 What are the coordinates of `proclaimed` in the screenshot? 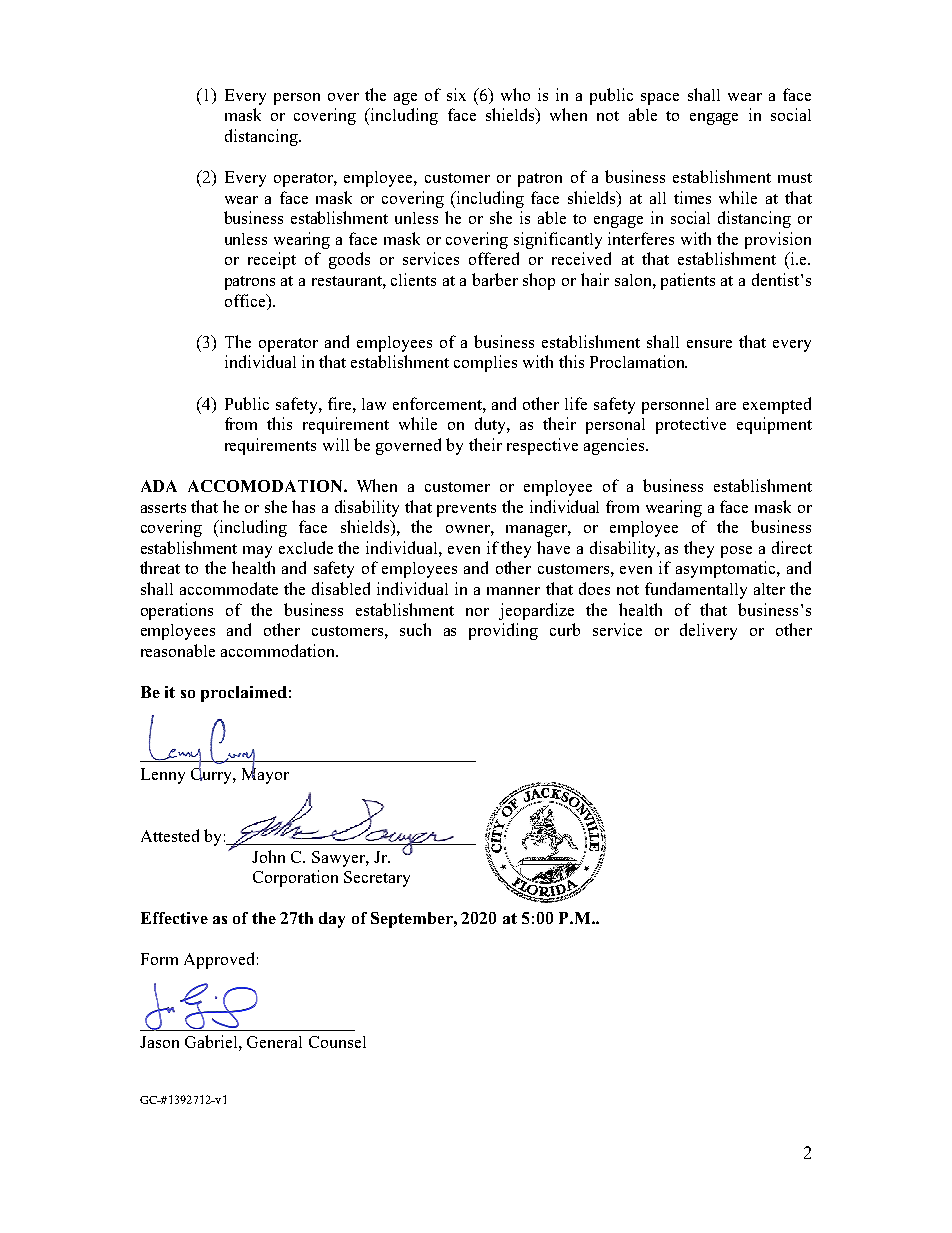 It's located at (244, 694).
